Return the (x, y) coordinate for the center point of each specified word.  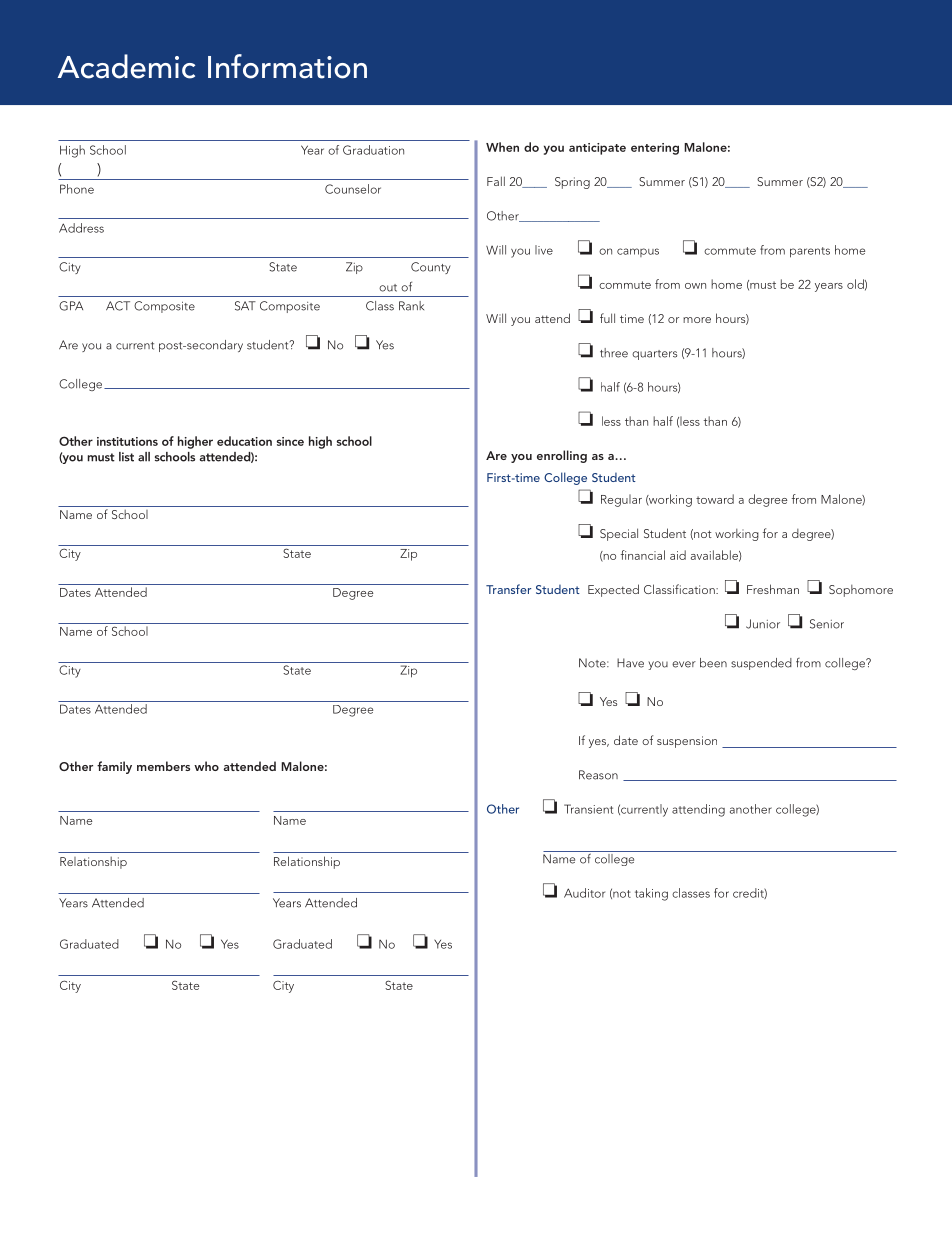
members (163, 766)
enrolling (562, 456)
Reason (598, 775)
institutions (127, 441)
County (431, 268)
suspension (687, 742)
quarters (654, 355)
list (126, 457)
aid (678, 555)
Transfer (508, 589)
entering (655, 149)
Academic (126, 66)
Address (81, 228)
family (114, 767)
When (502, 147)
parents (810, 252)
